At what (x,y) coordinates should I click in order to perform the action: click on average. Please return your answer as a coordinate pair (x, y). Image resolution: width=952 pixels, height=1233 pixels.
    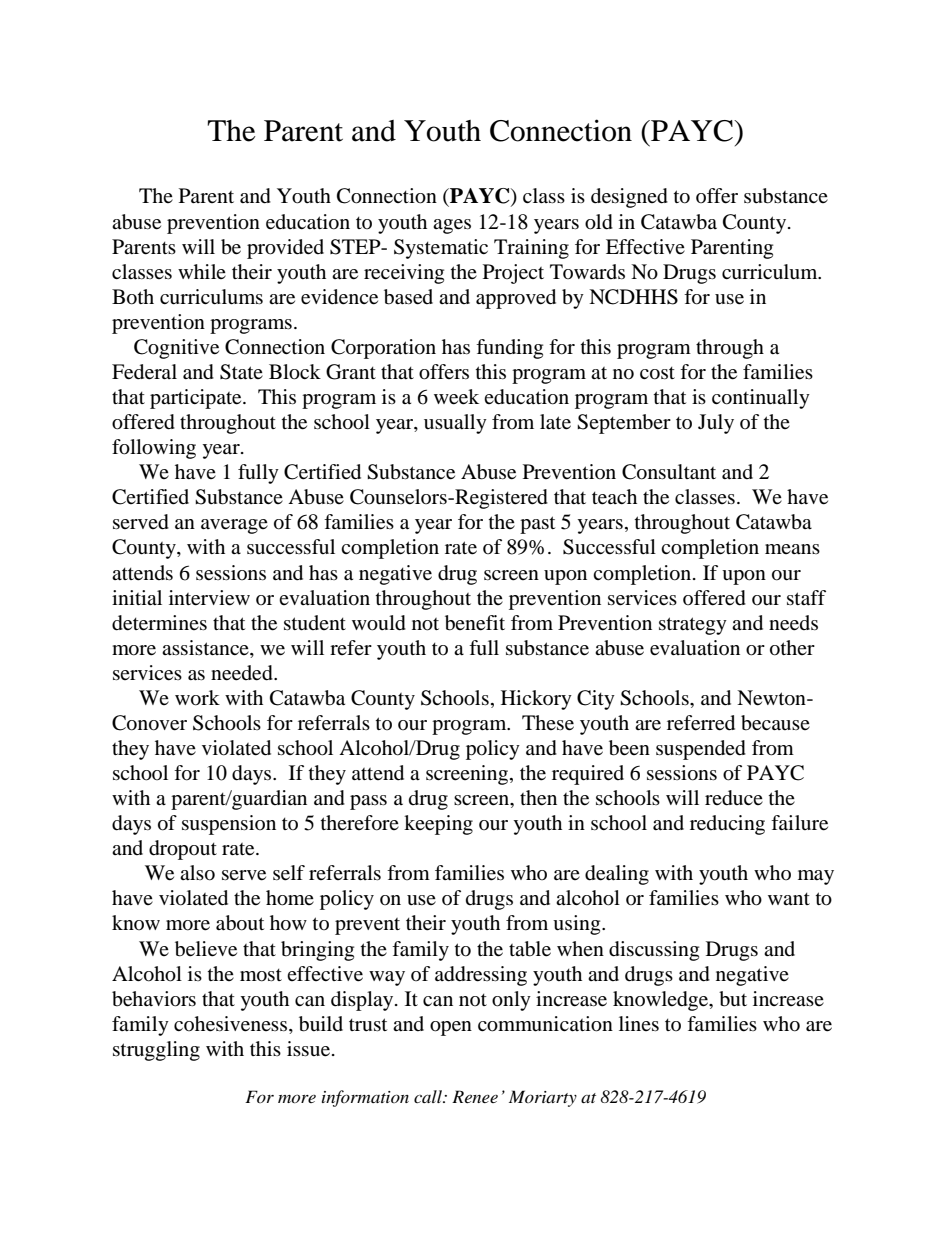
    Looking at the image, I should click on (234, 526).
